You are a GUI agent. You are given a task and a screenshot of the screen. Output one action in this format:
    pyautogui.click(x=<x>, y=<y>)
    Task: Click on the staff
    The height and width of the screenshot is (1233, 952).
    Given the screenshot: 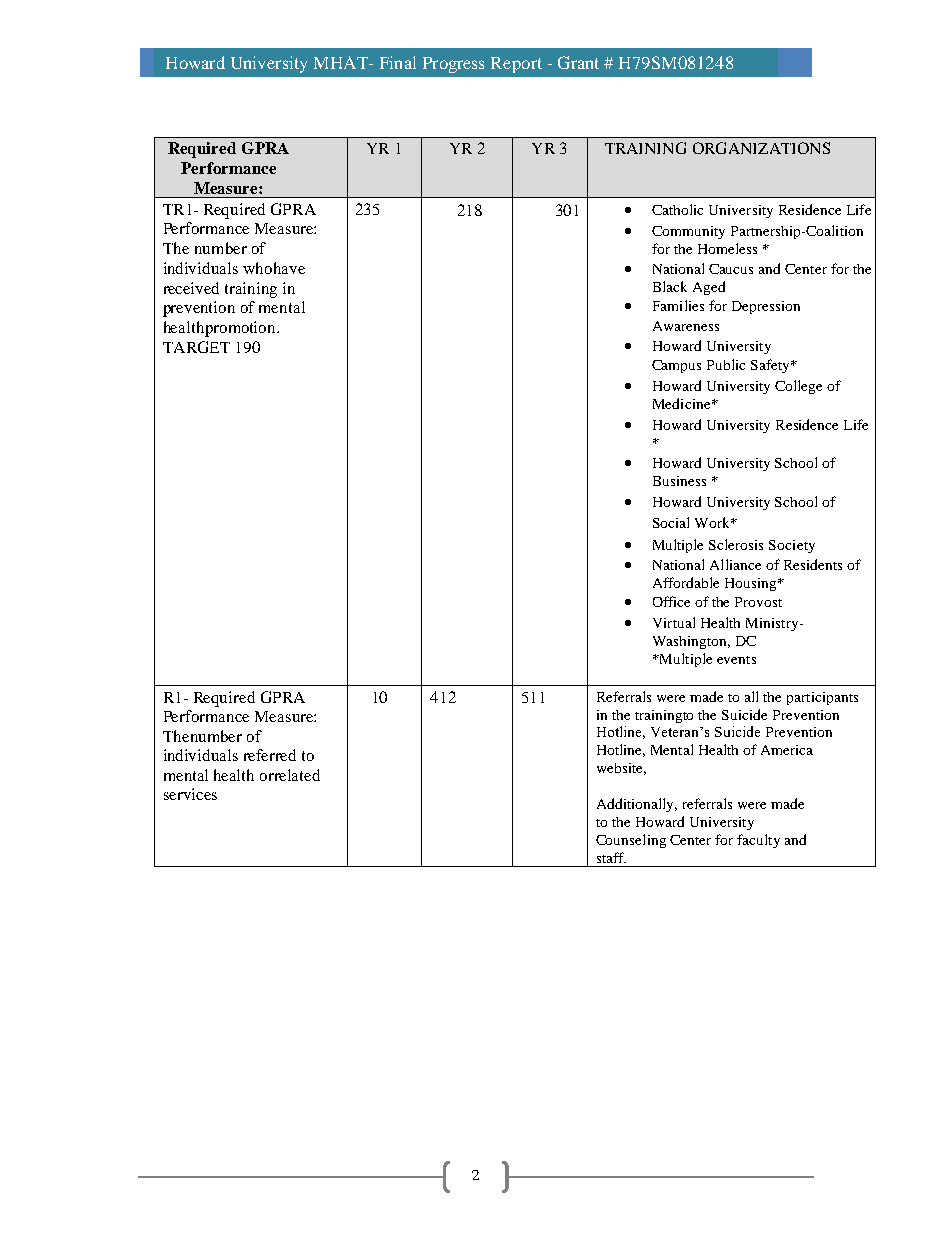 What is the action you would take?
    pyautogui.click(x=611, y=857)
